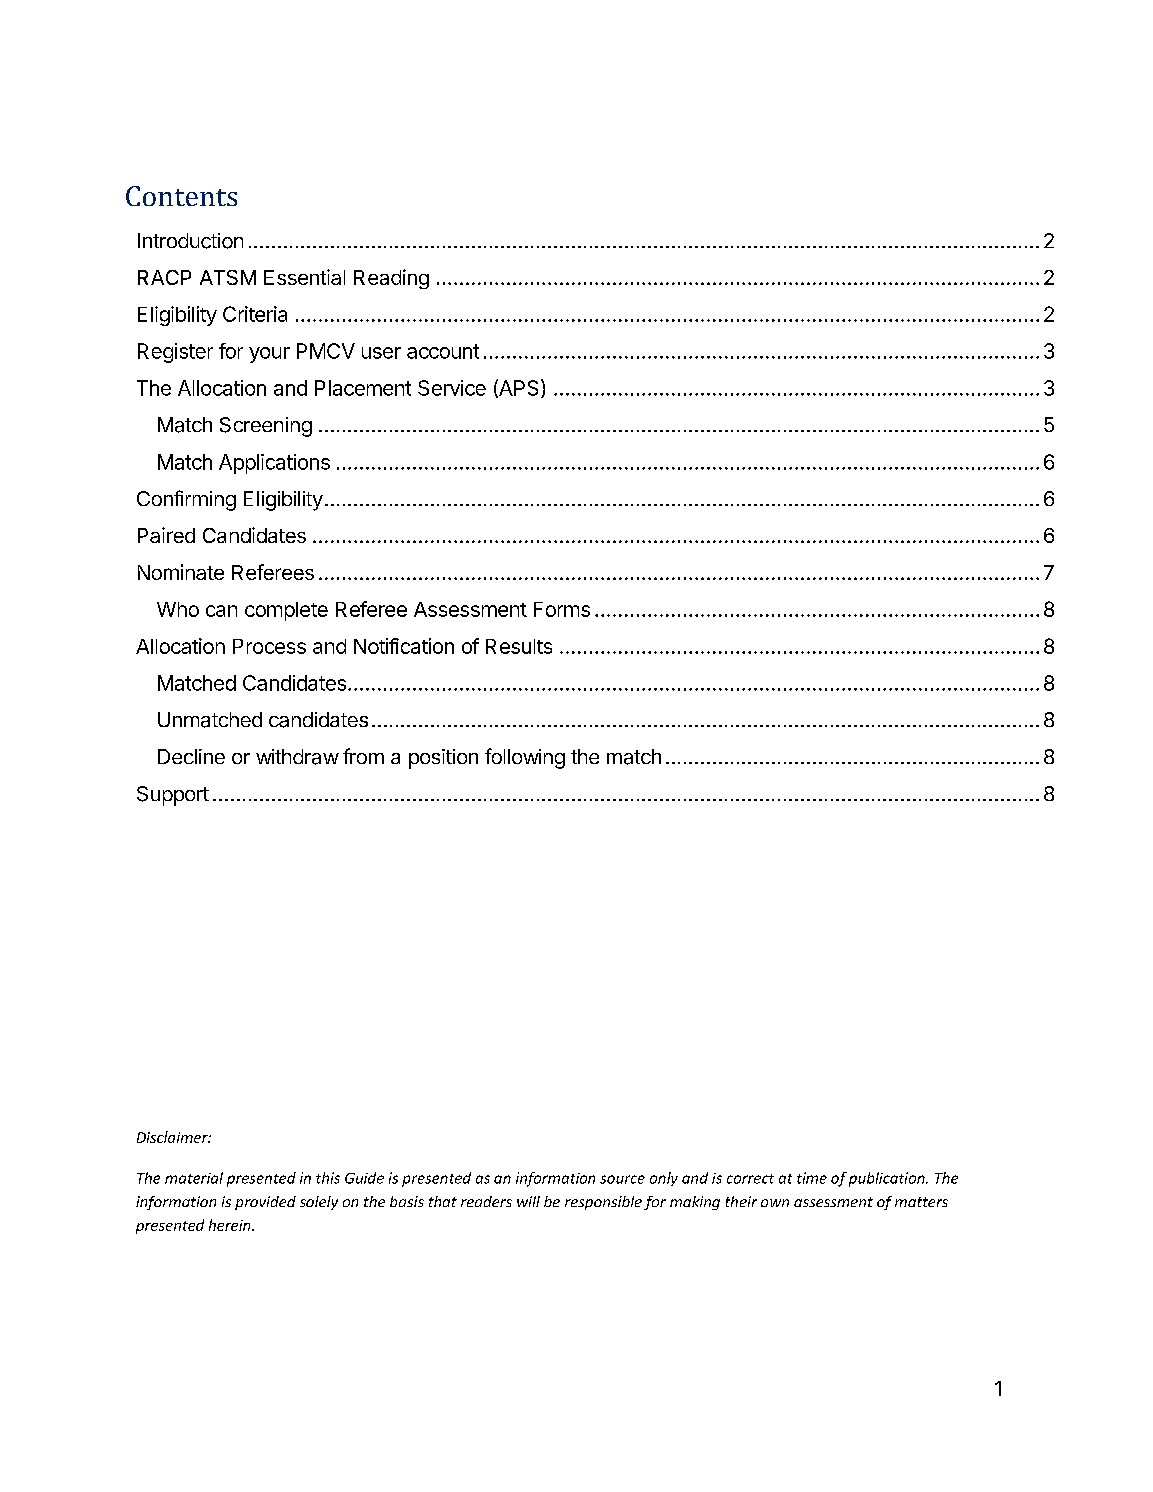  I want to click on Results, so click(519, 646).
